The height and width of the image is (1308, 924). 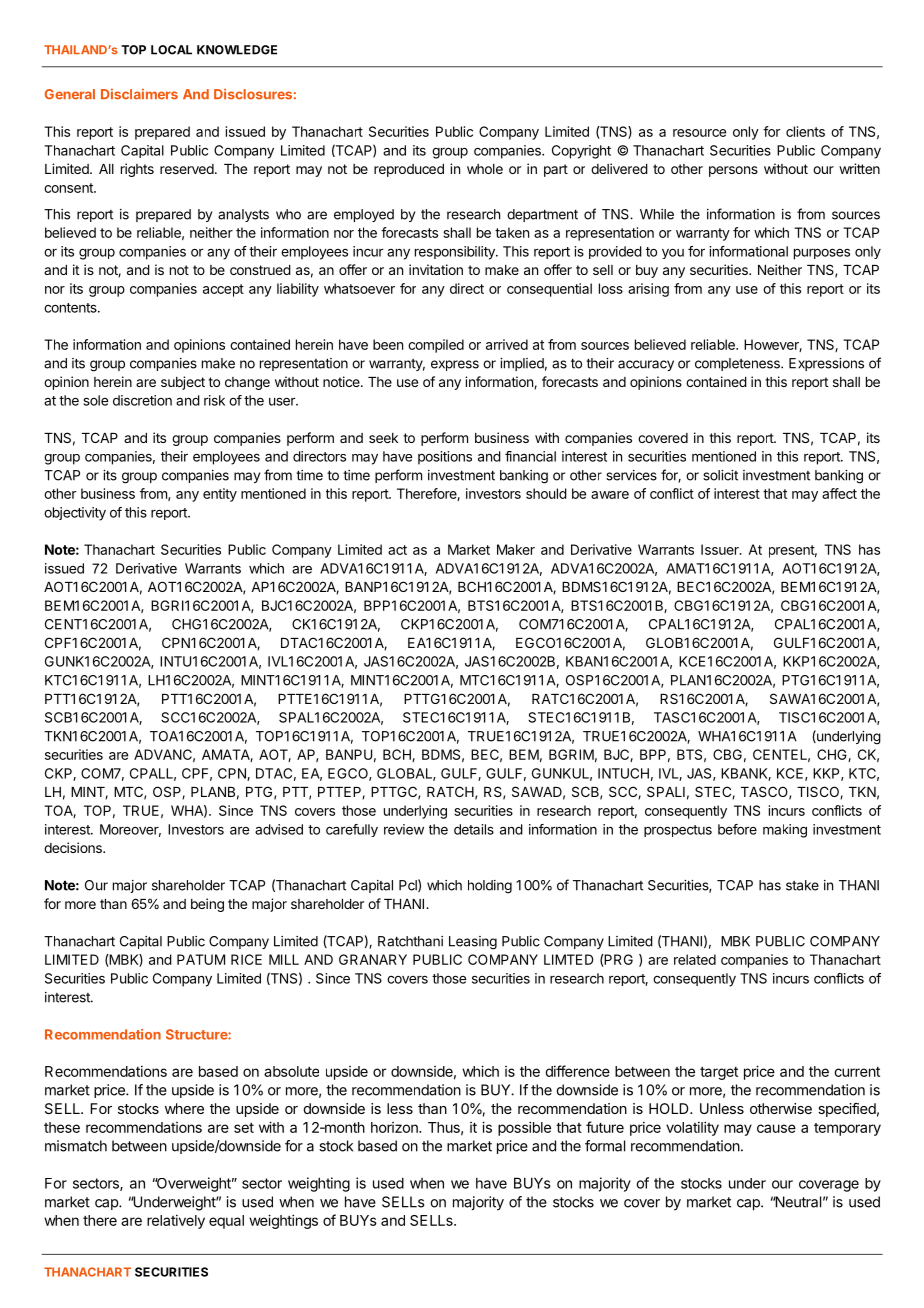 I want to click on act, so click(x=397, y=550).
